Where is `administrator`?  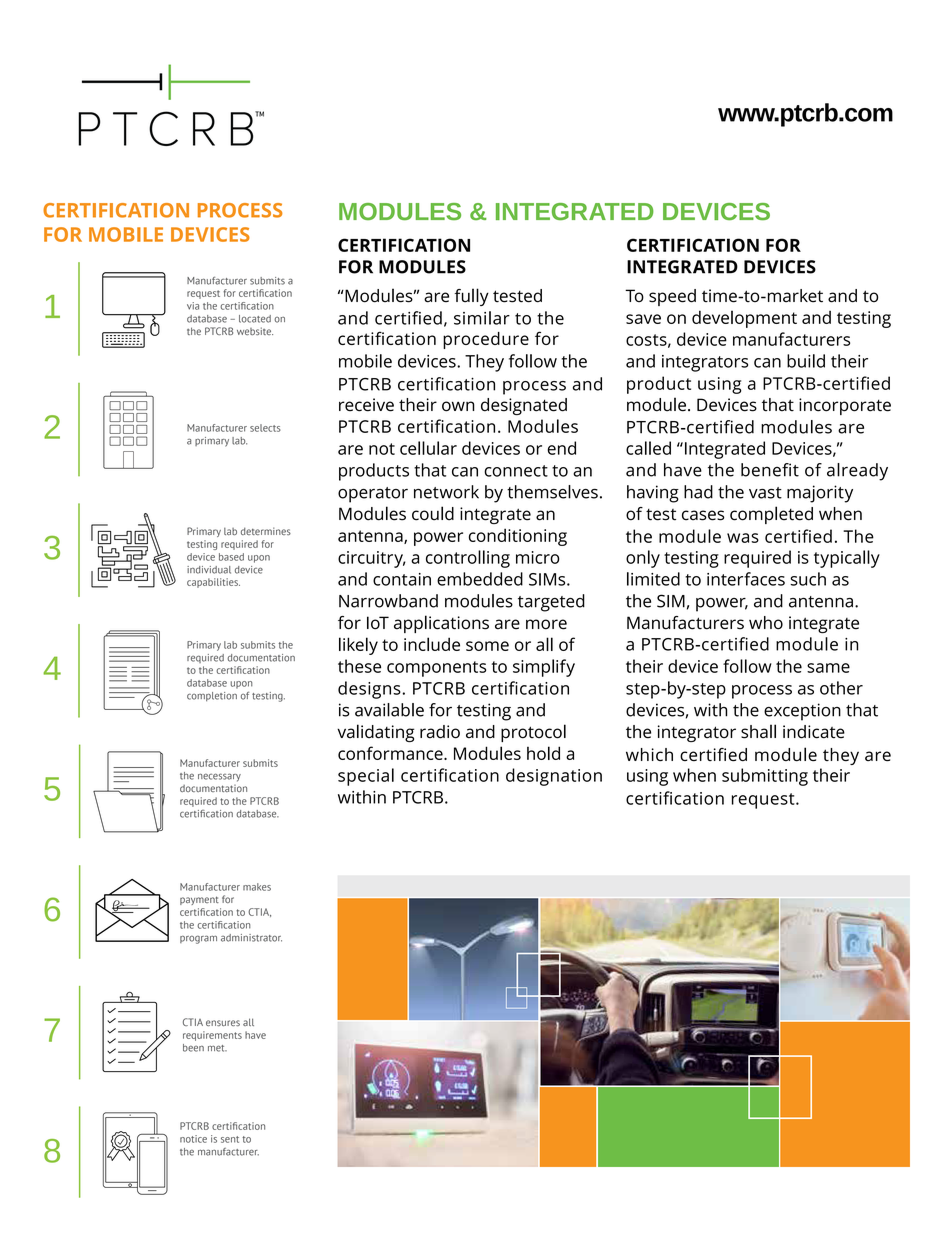 administrator is located at coordinates (251, 938).
